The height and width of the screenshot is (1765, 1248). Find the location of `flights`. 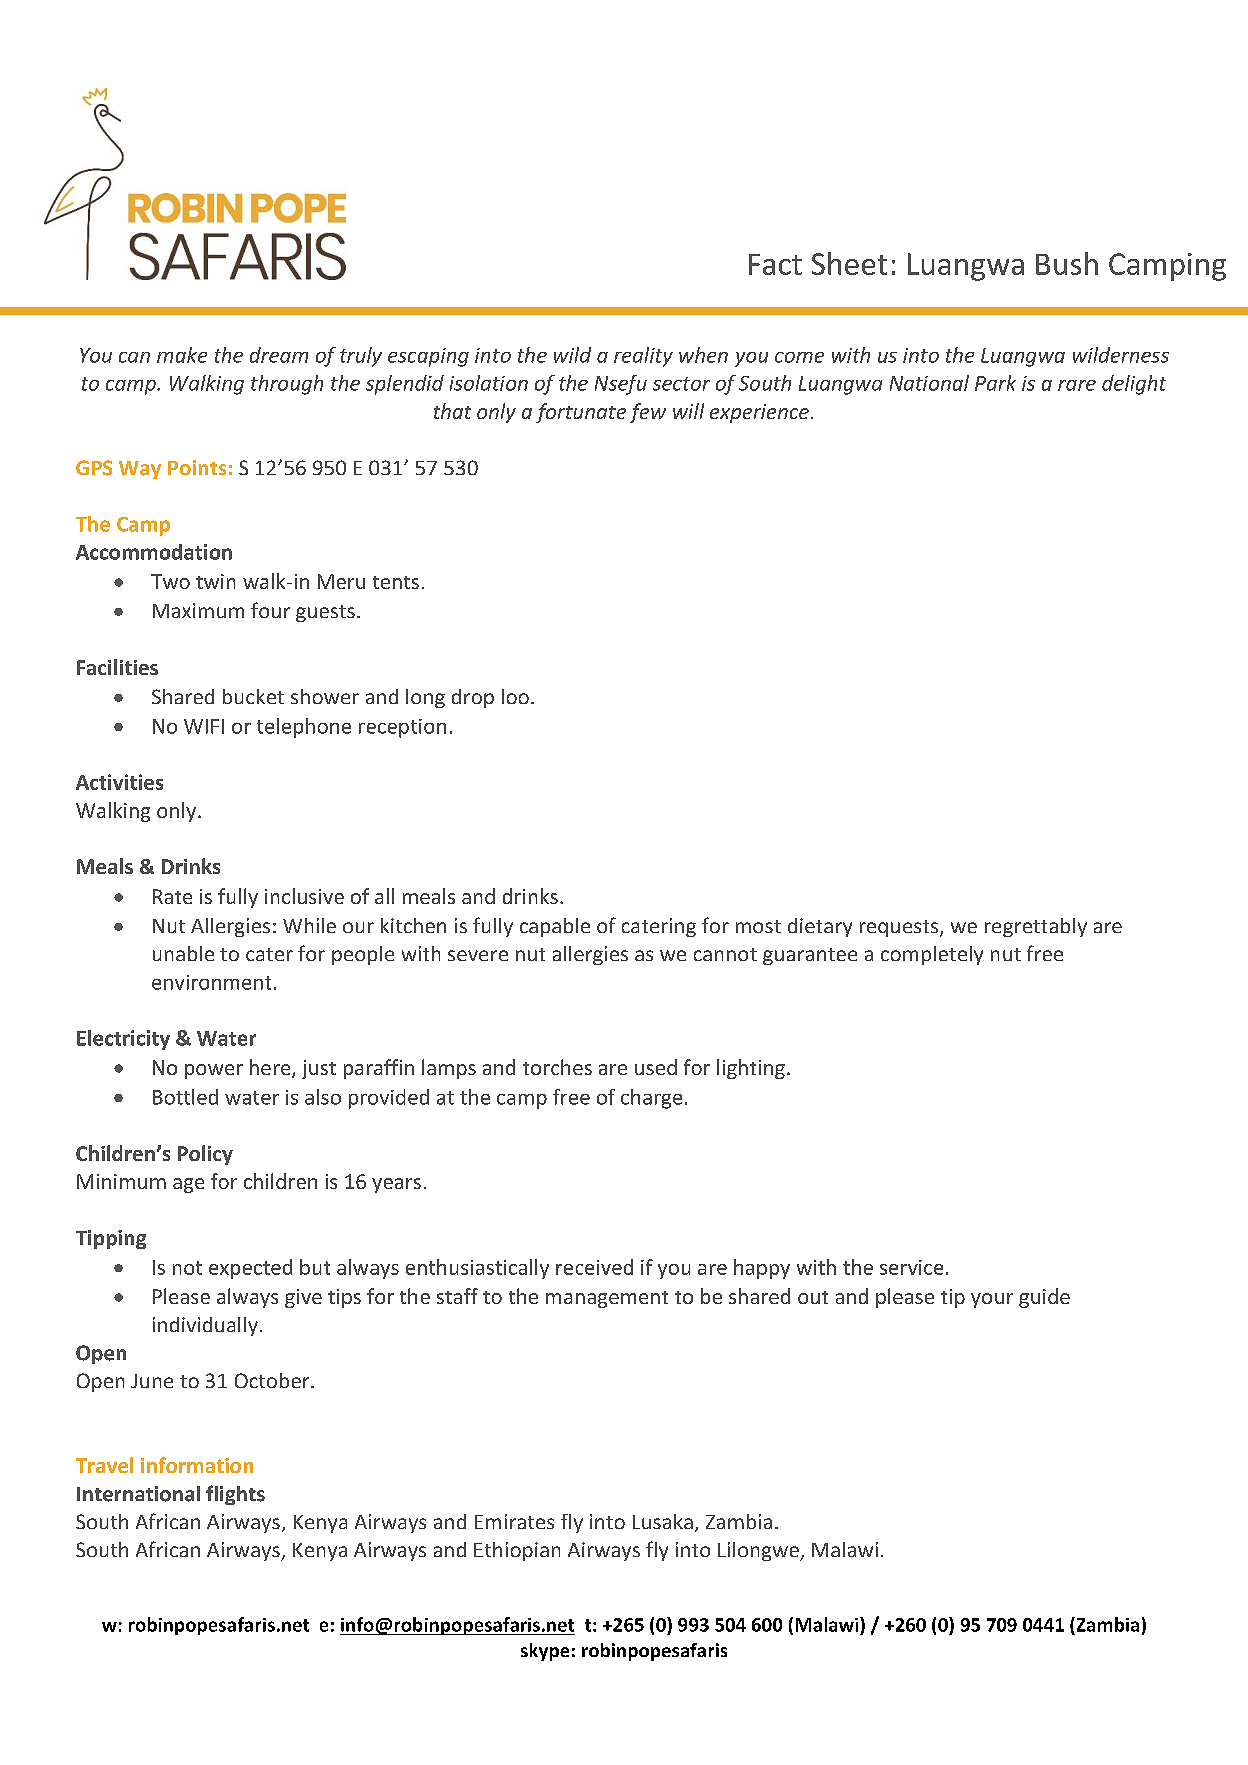

flights is located at coordinates (235, 1495).
